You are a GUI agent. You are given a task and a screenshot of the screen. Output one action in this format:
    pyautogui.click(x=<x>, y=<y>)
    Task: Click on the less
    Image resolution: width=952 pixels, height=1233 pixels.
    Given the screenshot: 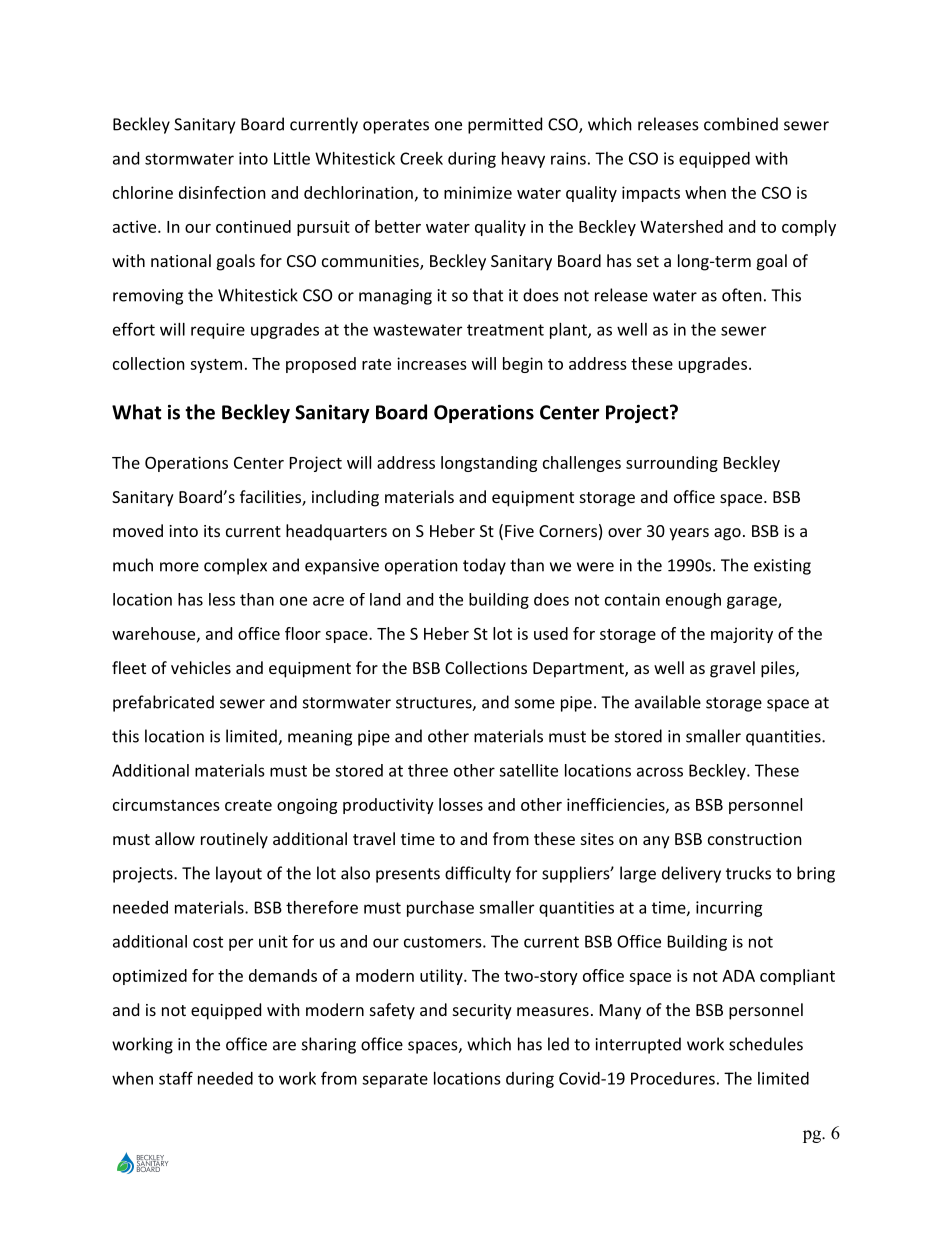 What is the action you would take?
    pyautogui.click(x=222, y=599)
